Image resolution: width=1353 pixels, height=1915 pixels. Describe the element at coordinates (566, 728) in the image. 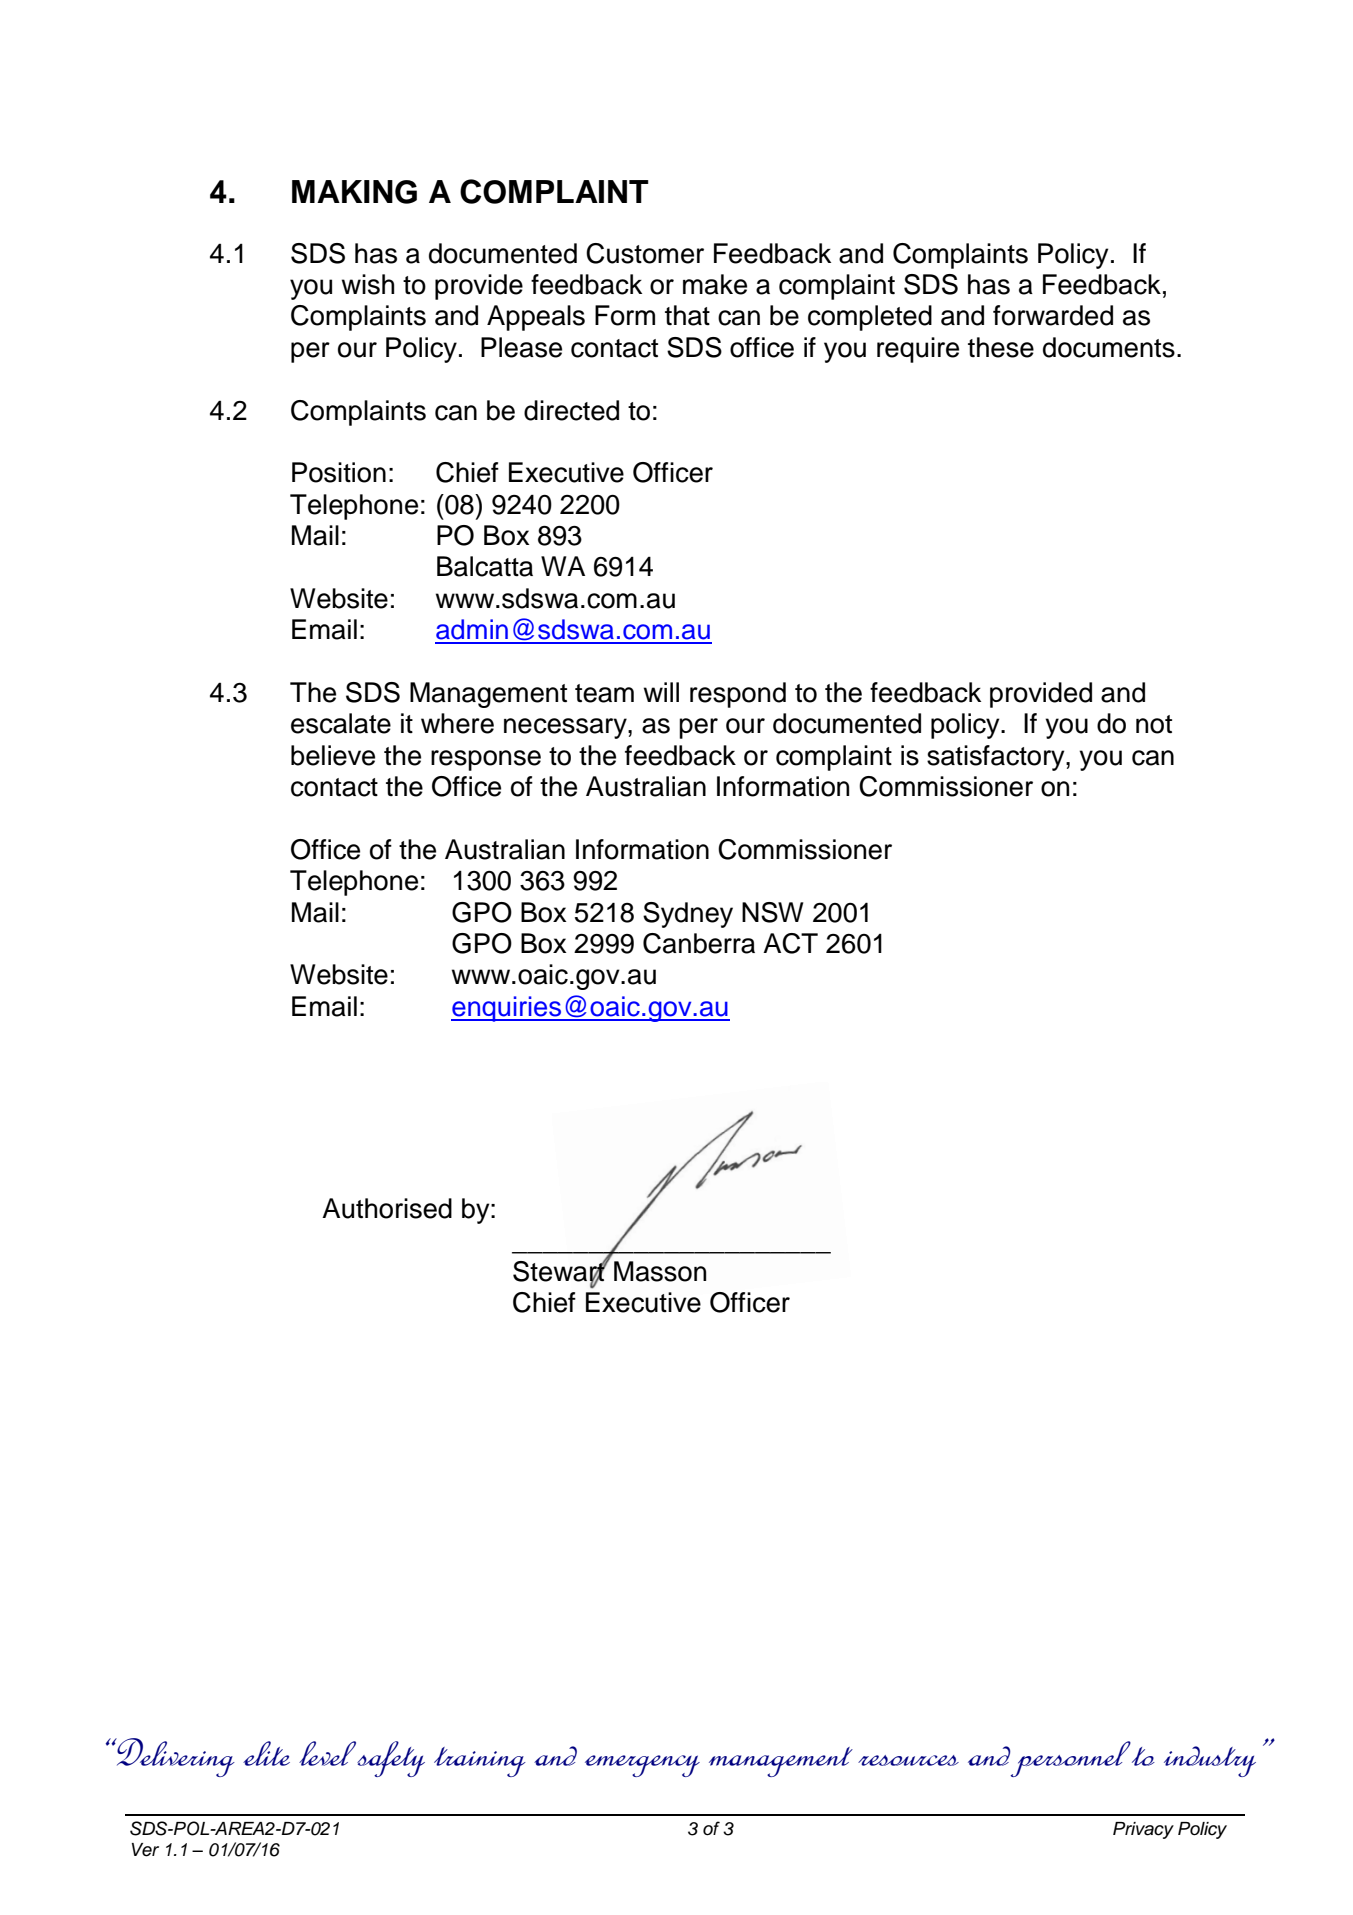

I see `necessary` at that location.
